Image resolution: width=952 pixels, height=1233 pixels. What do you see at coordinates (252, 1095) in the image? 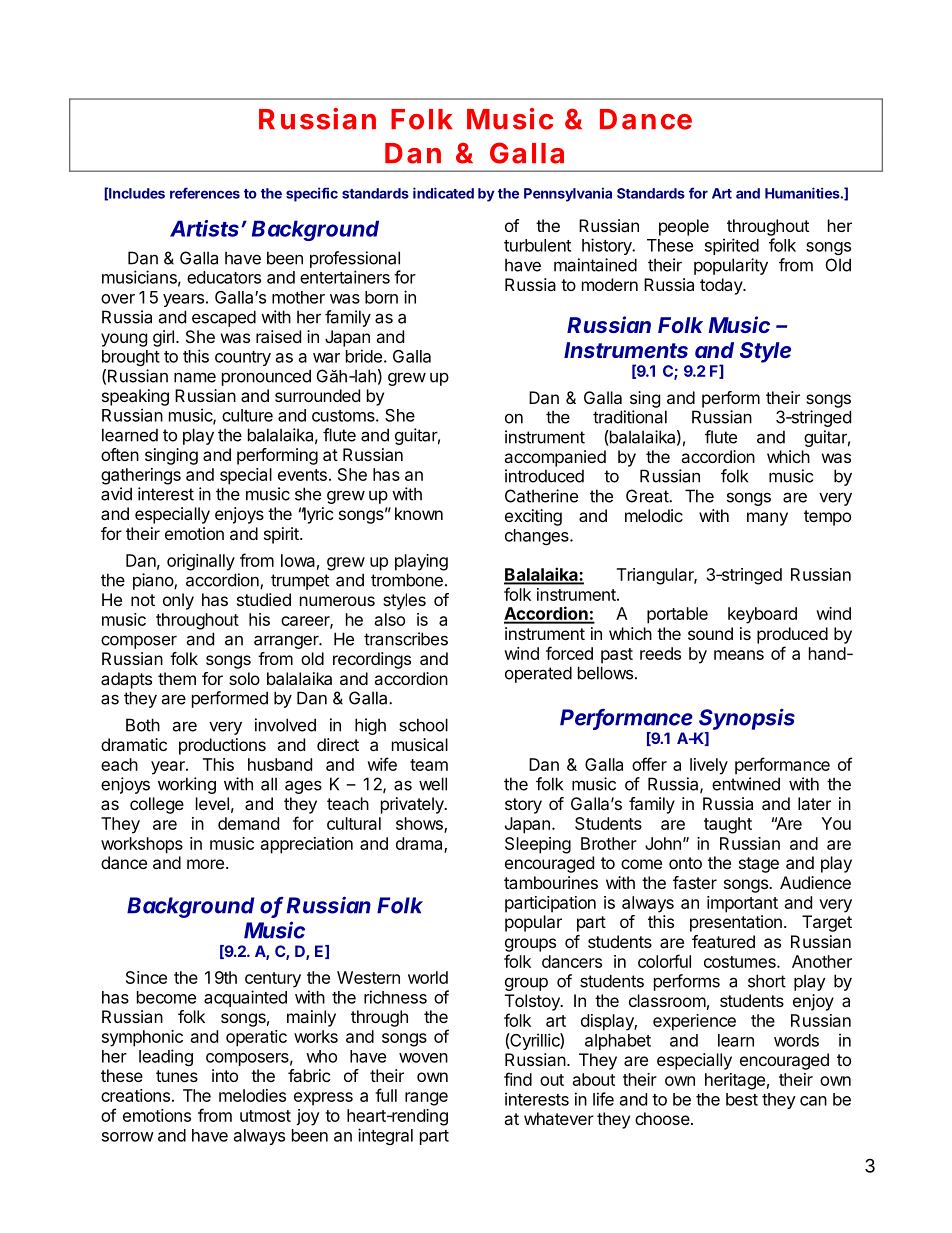
I see `melodies` at bounding box center [252, 1095].
